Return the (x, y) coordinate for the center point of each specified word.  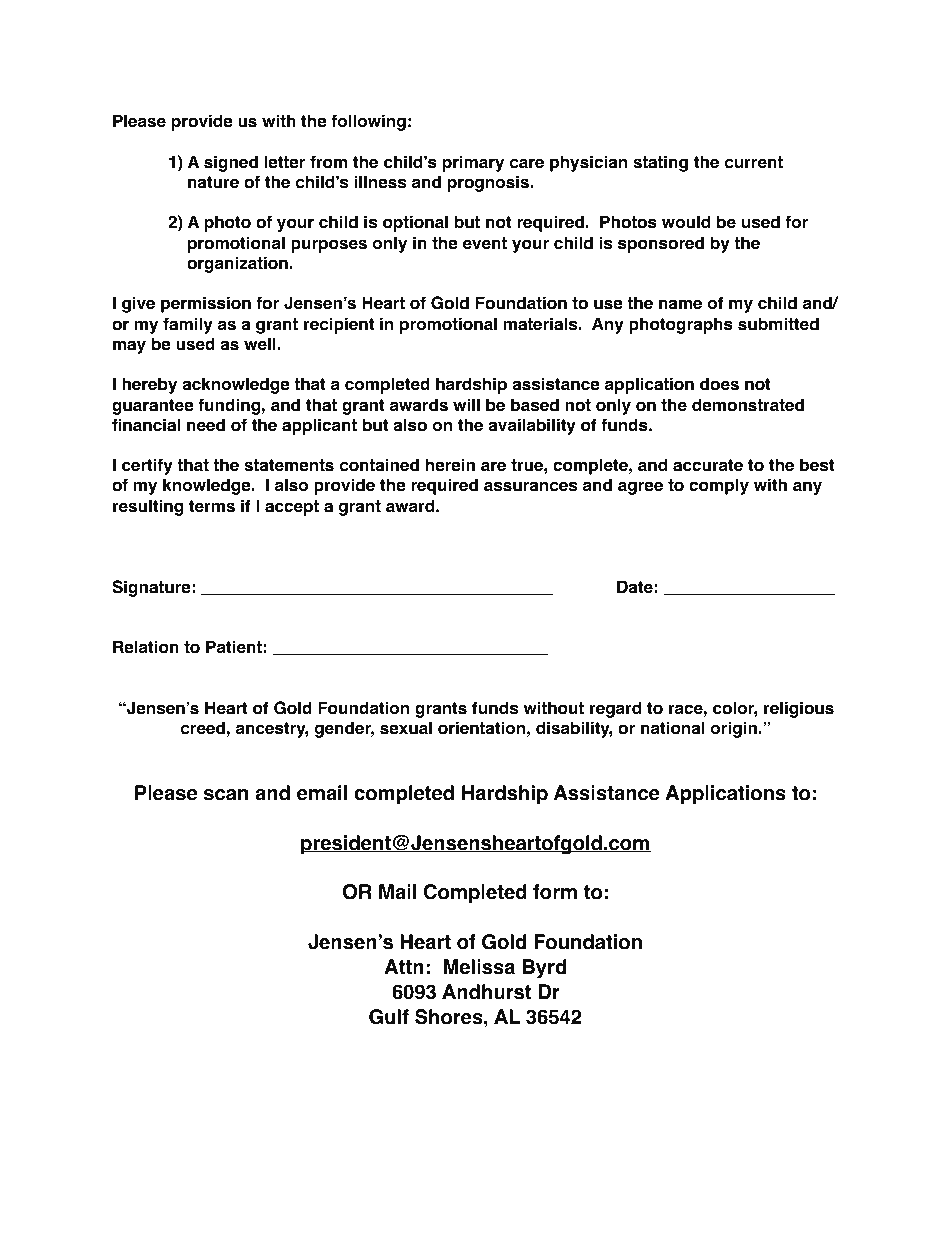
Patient (234, 647)
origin (734, 729)
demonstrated (748, 405)
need (206, 425)
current (754, 162)
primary (473, 163)
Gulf (389, 1017)
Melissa (479, 967)
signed (231, 163)
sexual (406, 728)
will (466, 404)
